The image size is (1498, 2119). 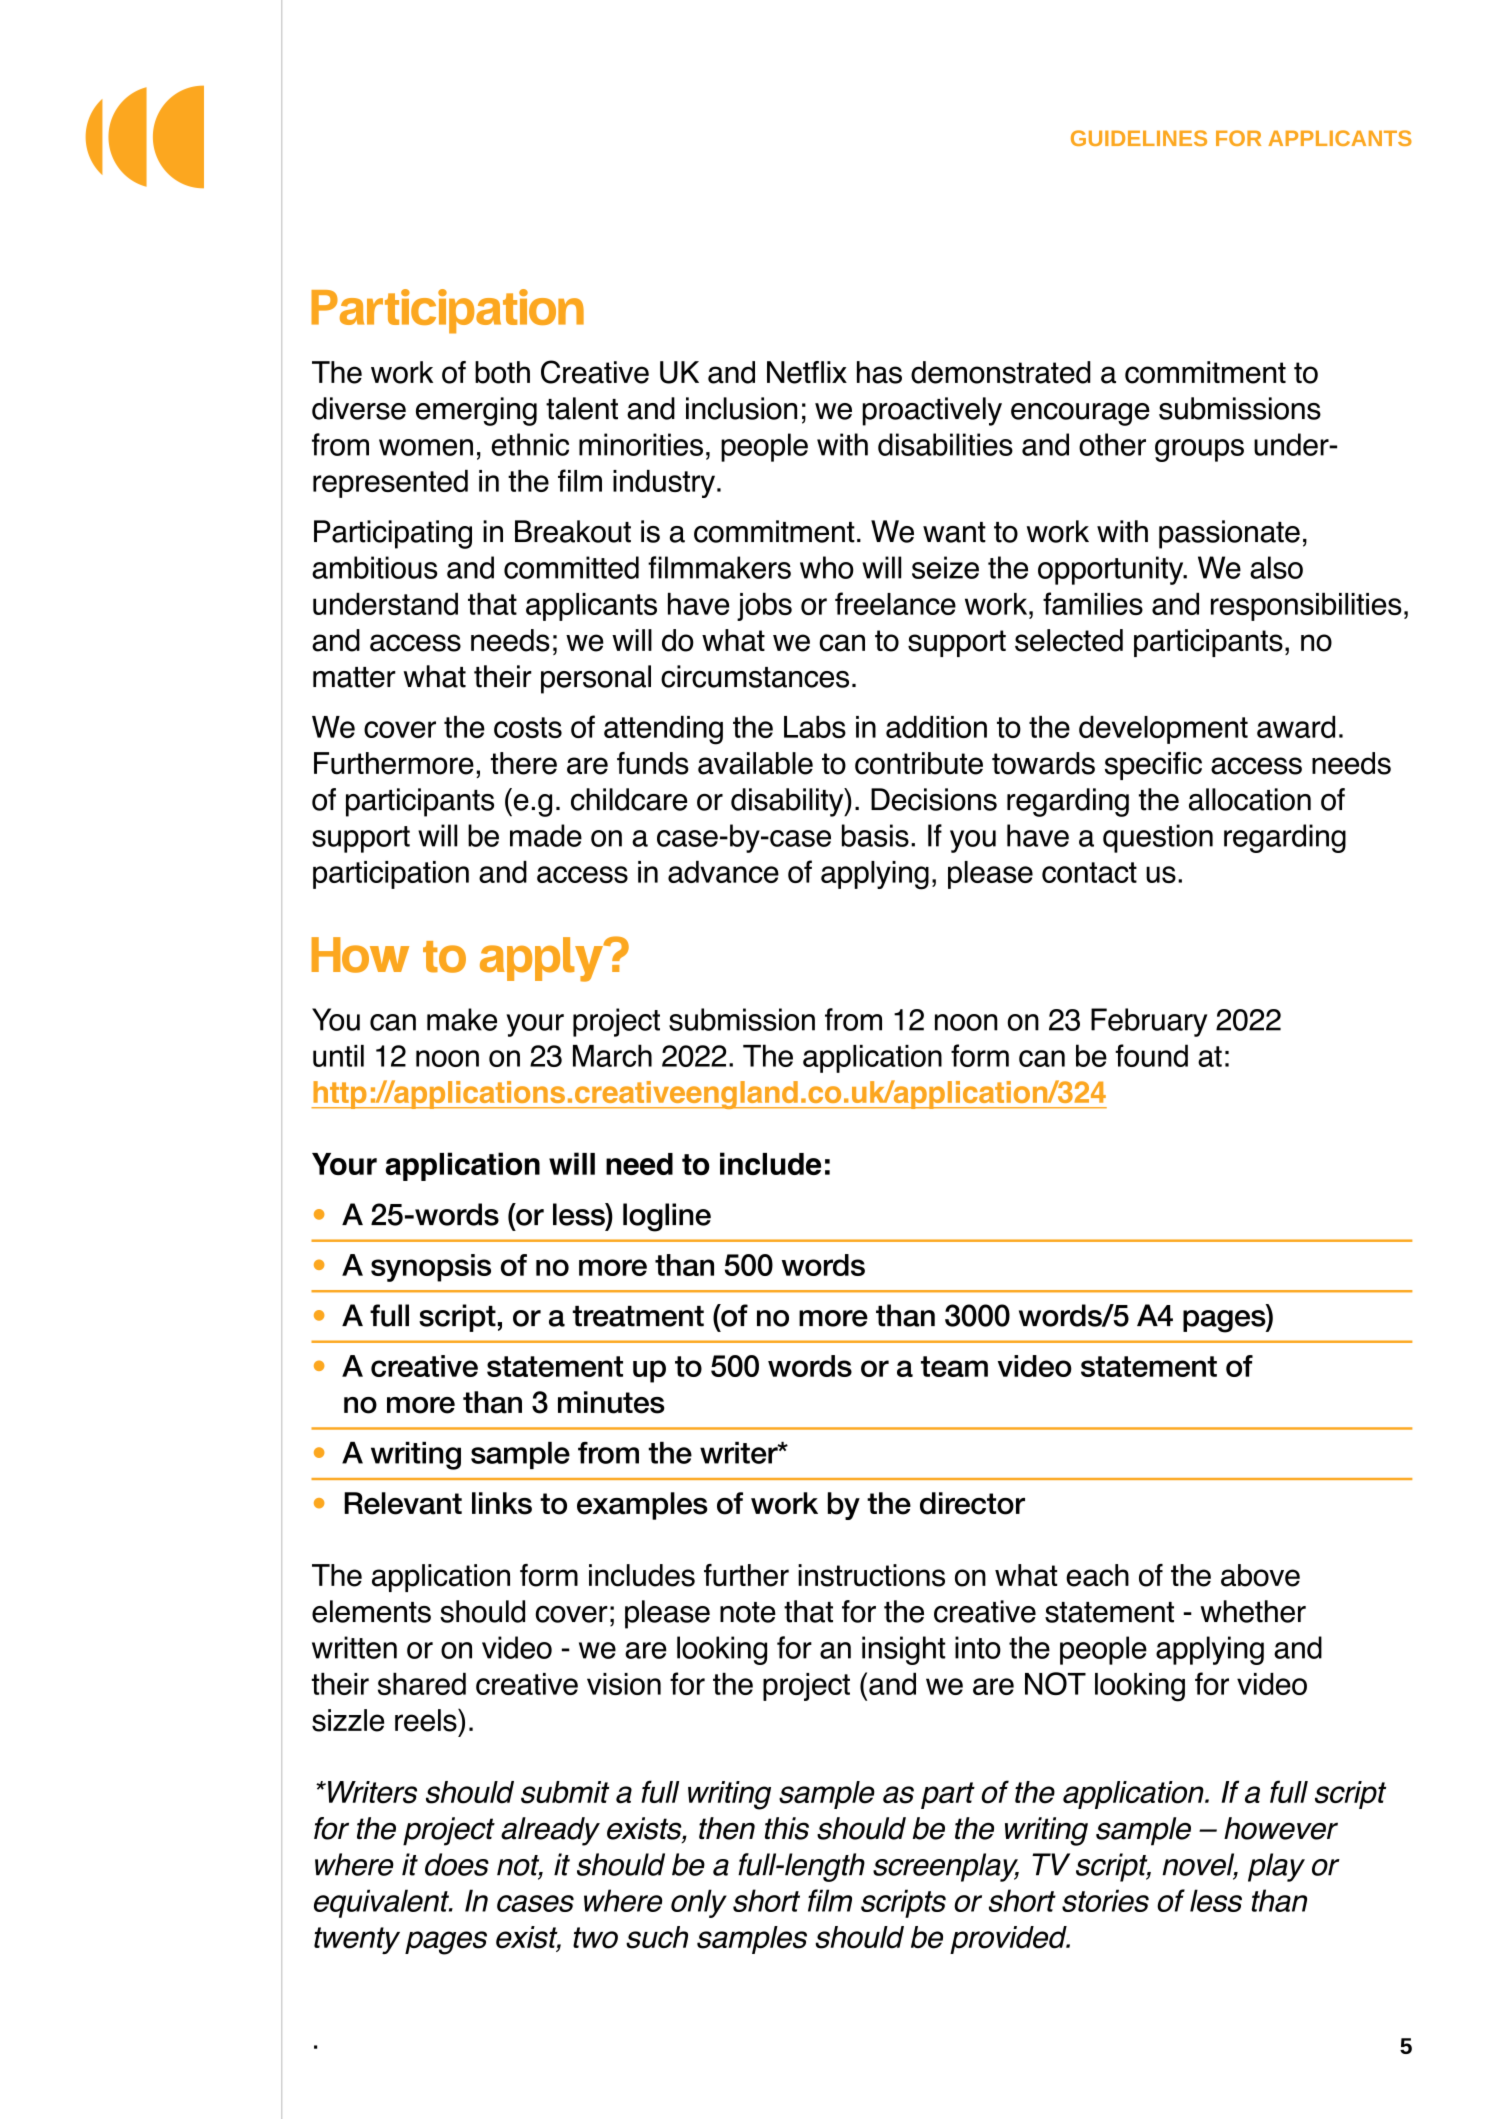 What do you see at coordinates (338, 1056) in the screenshot?
I see `until` at bounding box center [338, 1056].
